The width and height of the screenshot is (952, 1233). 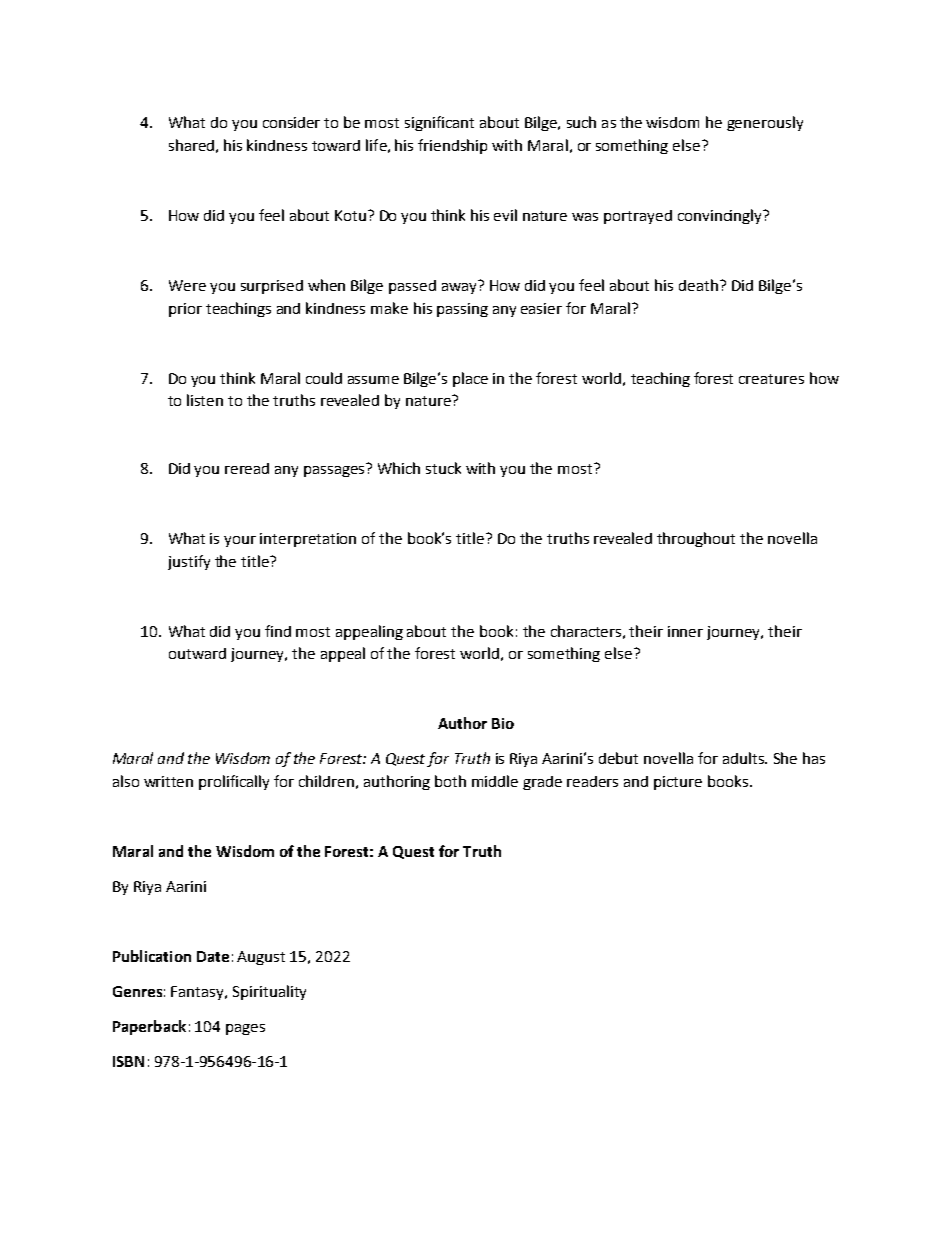 What do you see at coordinates (291, 122) in the screenshot?
I see `consider` at bounding box center [291, 122].
